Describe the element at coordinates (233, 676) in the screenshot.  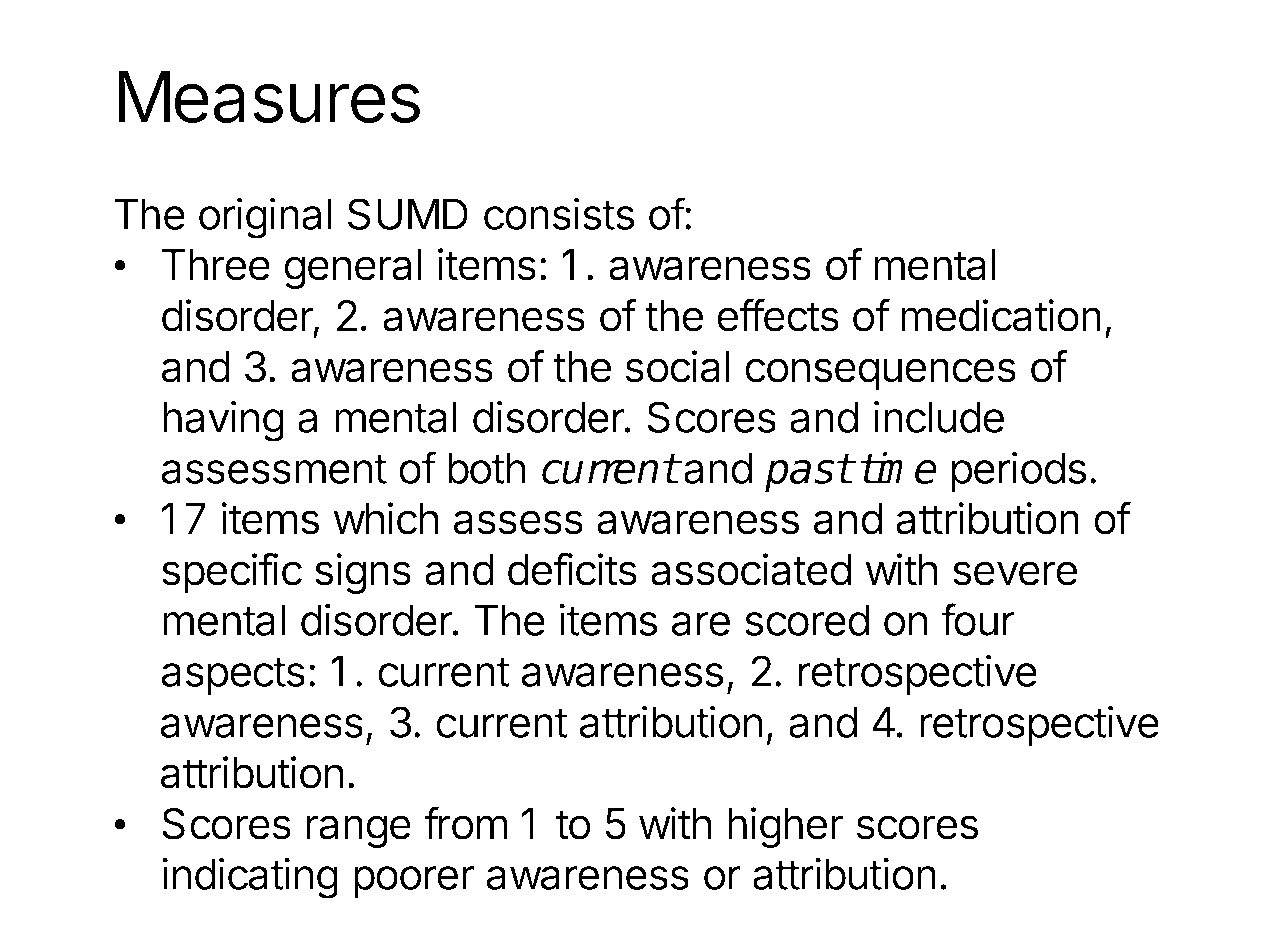
I see `aspects` at that location.
